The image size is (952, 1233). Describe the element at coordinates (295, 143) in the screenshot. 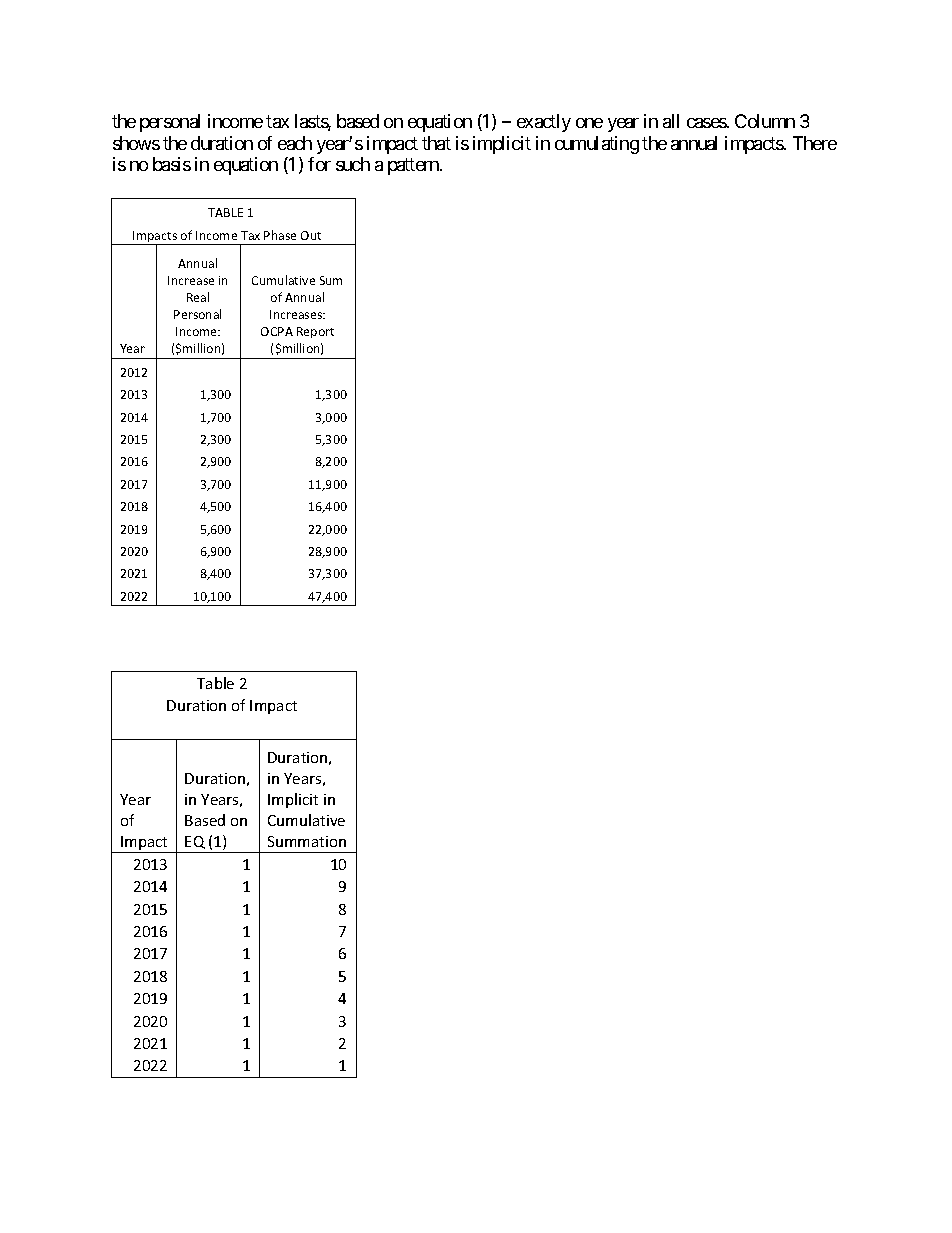

I see `each` at that location.
